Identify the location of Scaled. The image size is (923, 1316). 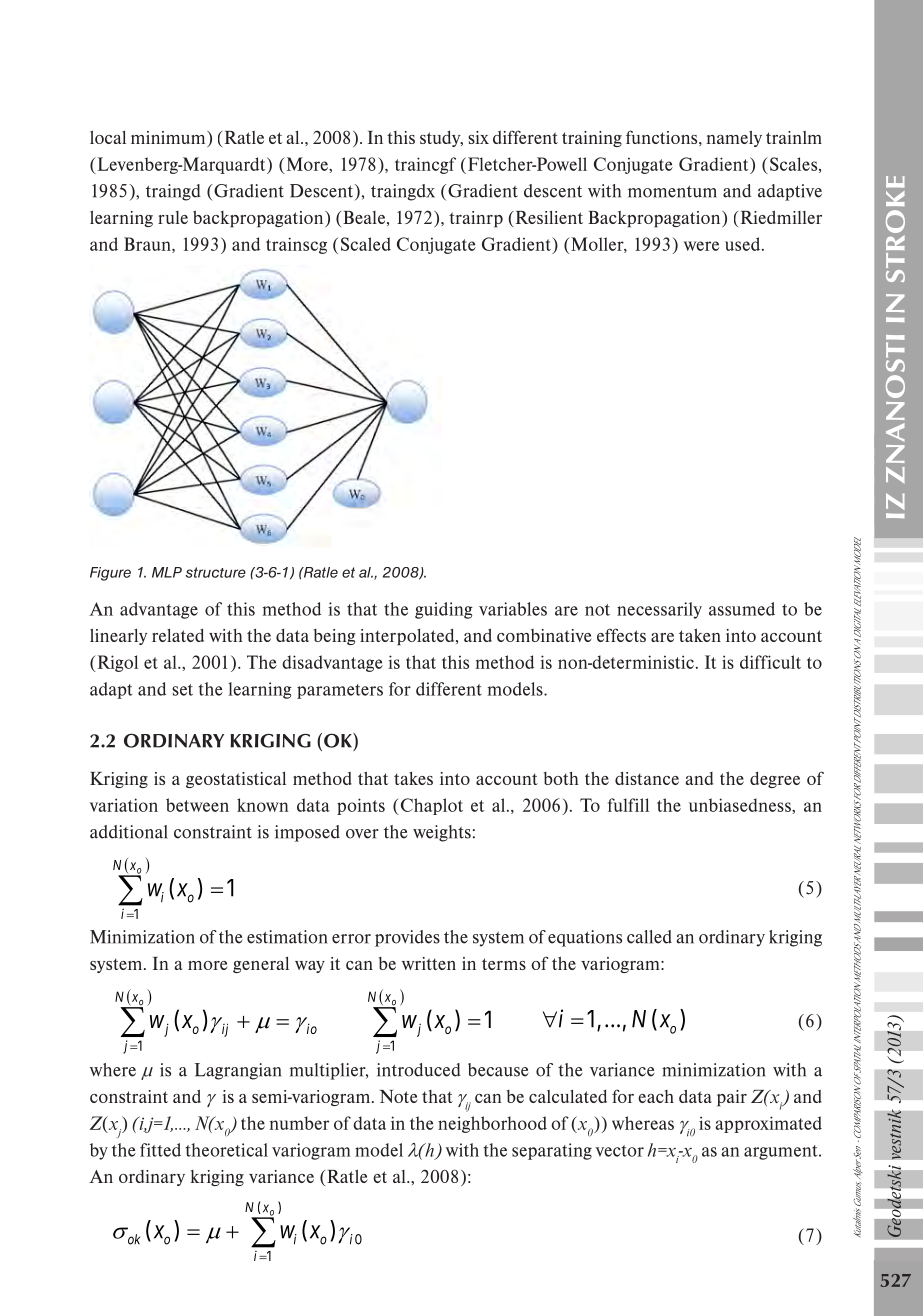
(366, 244).
